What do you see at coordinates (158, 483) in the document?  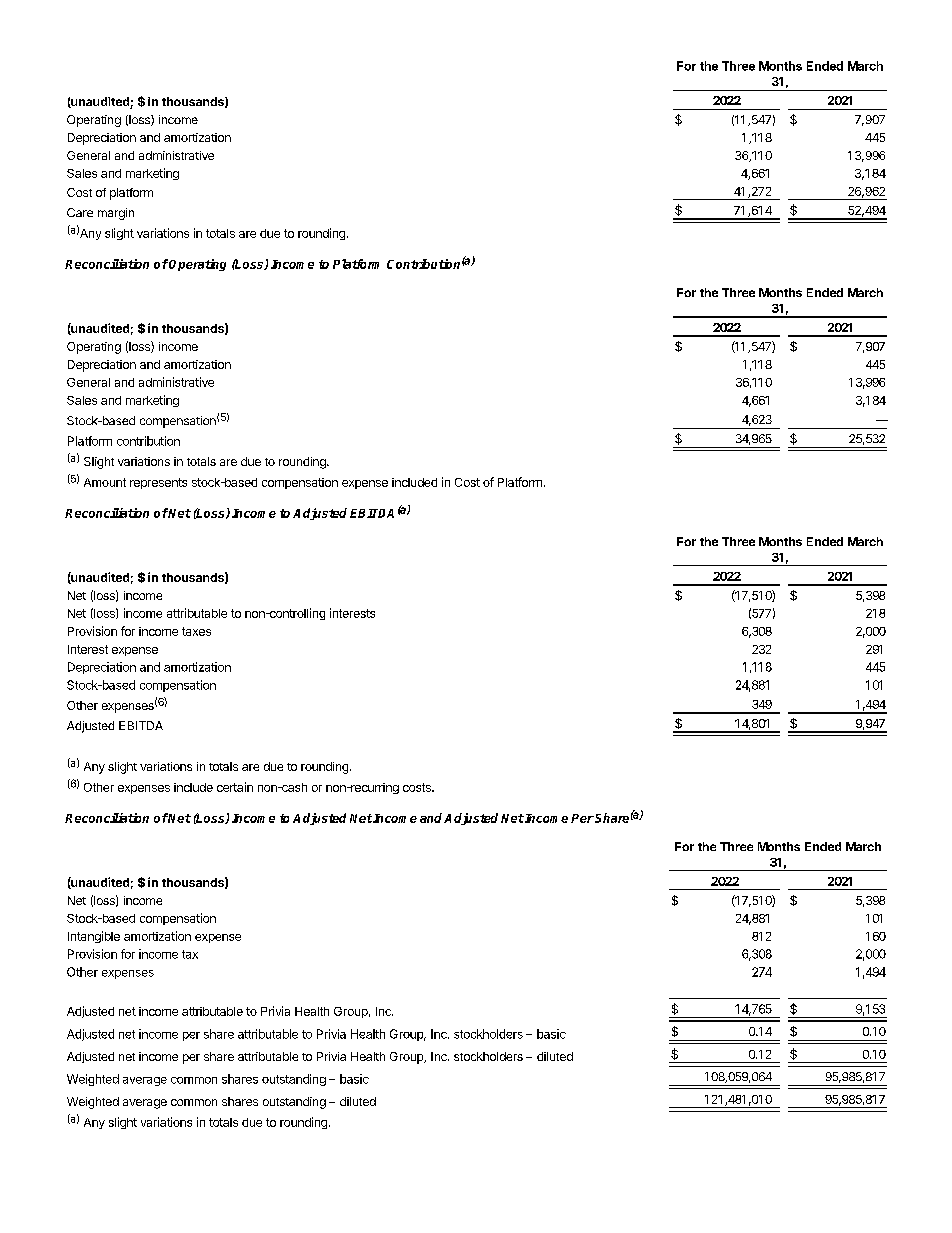 I see `represents` at bounding box center [158, 483].
